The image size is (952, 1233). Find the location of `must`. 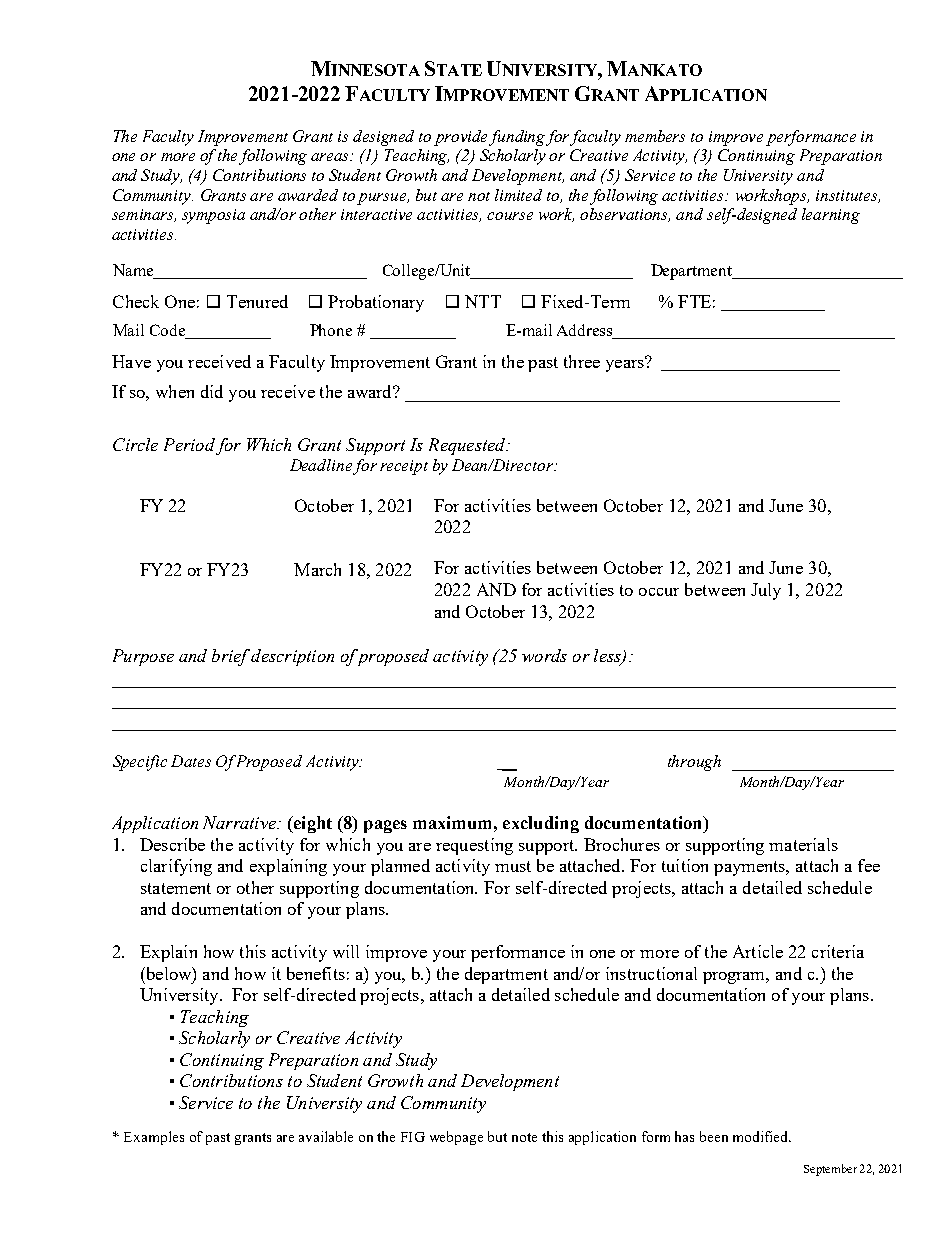

must is located at coordinates (513, 866).
